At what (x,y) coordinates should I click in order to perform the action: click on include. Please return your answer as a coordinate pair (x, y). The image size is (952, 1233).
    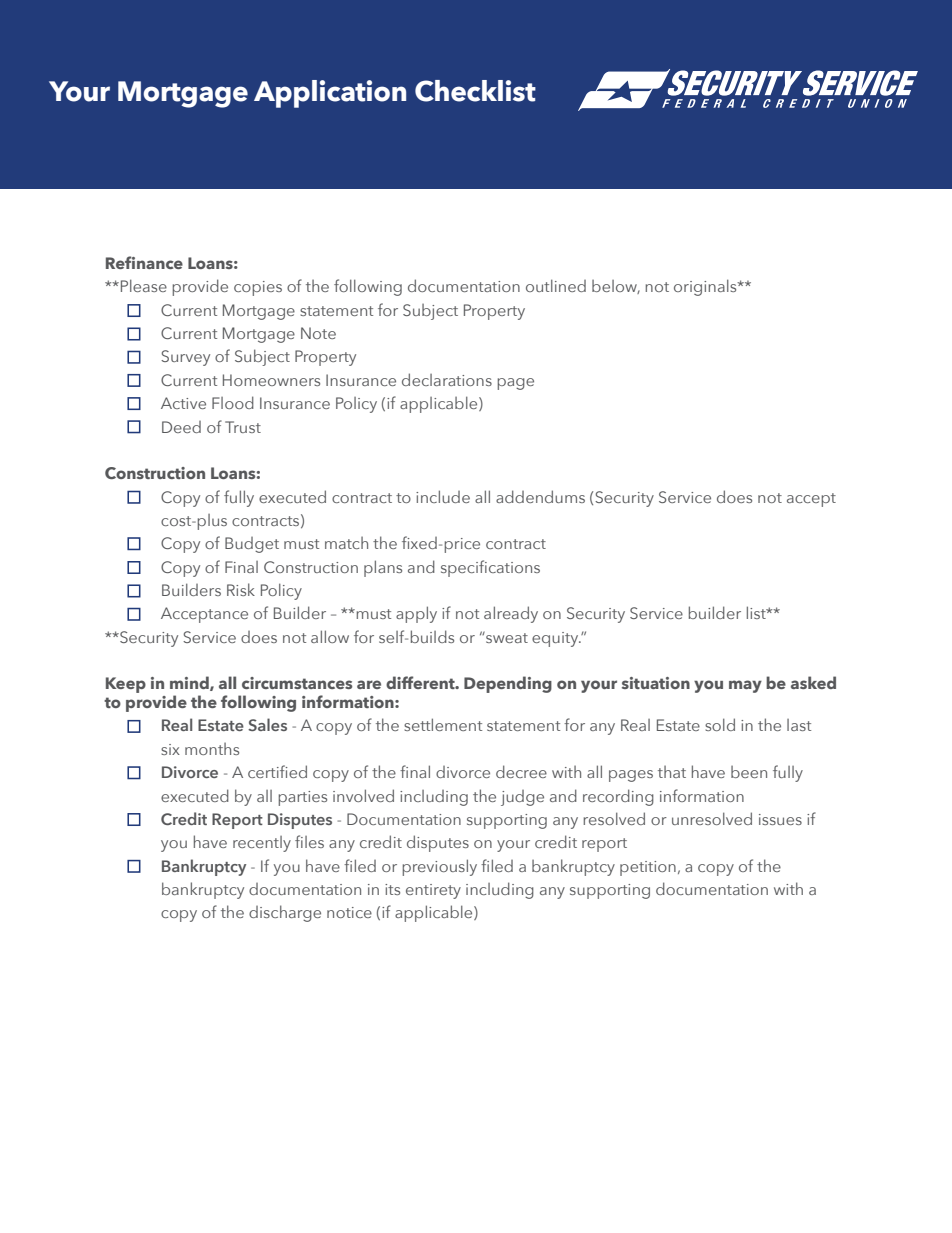
    Looking at the image, I should click on (443, 496).
